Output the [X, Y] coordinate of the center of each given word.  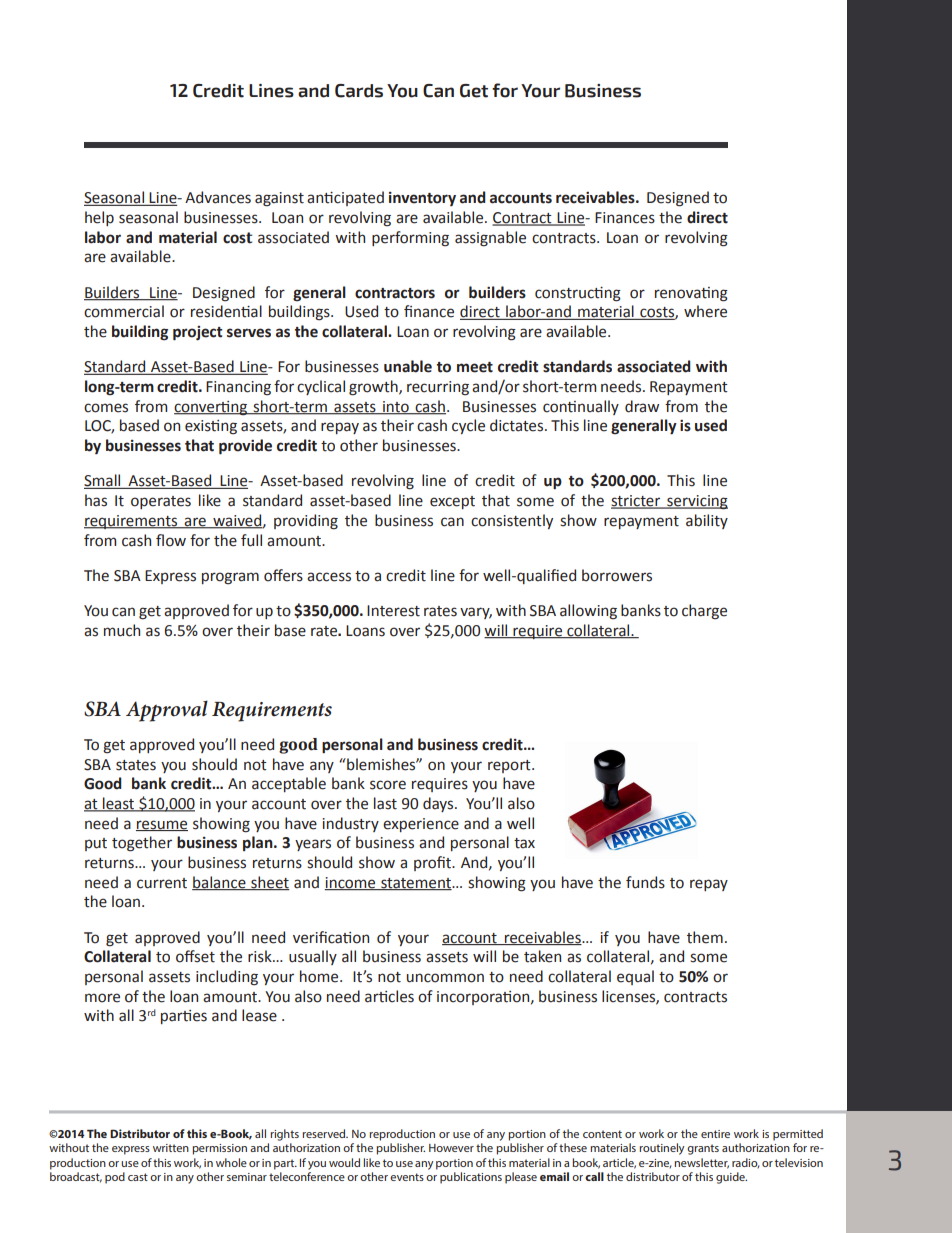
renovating [691, 294]
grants [703, 1149]
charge [704, 612]
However [451, 1148]
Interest [393, 611]
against [279, 199]
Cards [359, 91]
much [122, 630]
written [171, 1148]
